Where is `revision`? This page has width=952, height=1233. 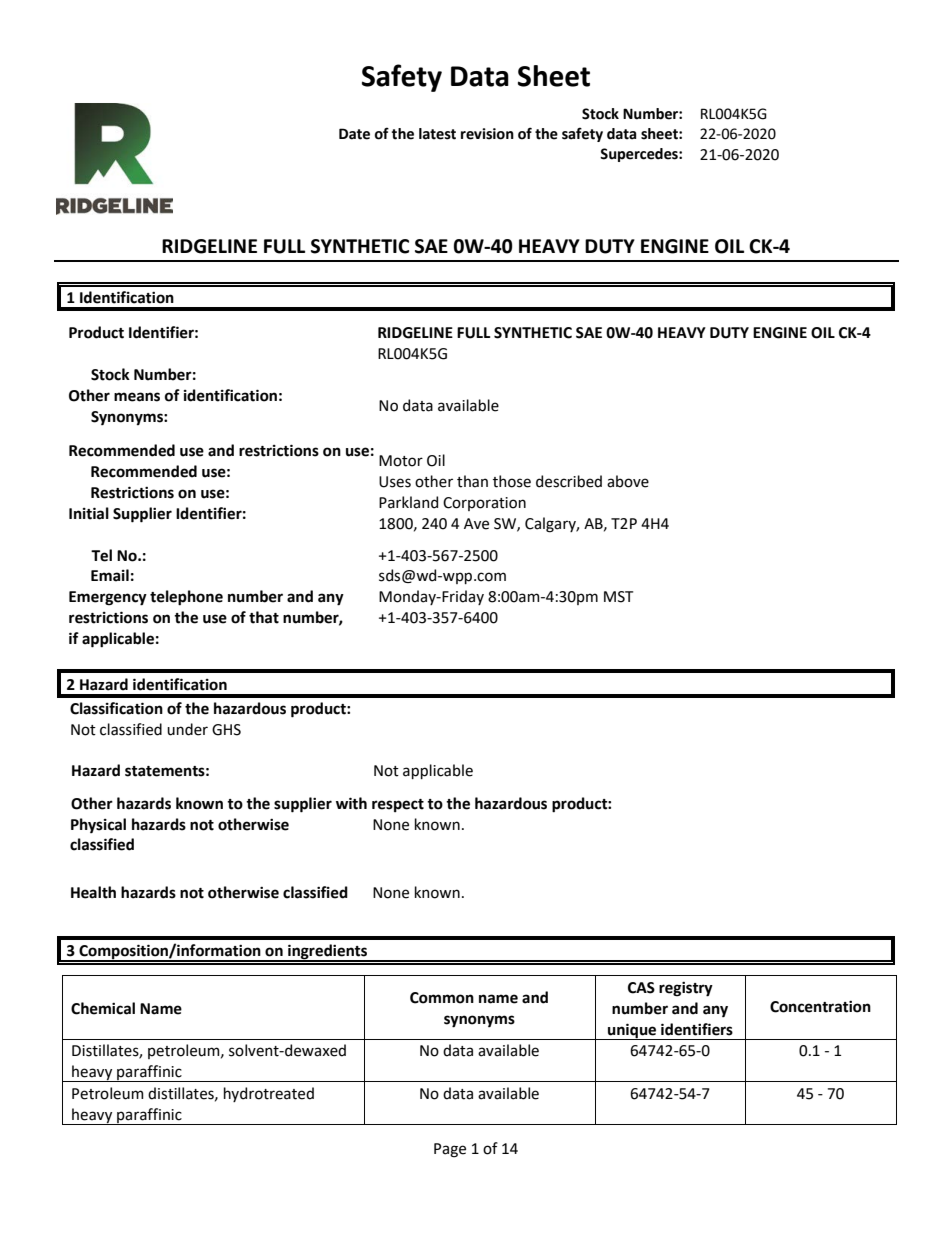
revision is located at coordinates (487, 134).
